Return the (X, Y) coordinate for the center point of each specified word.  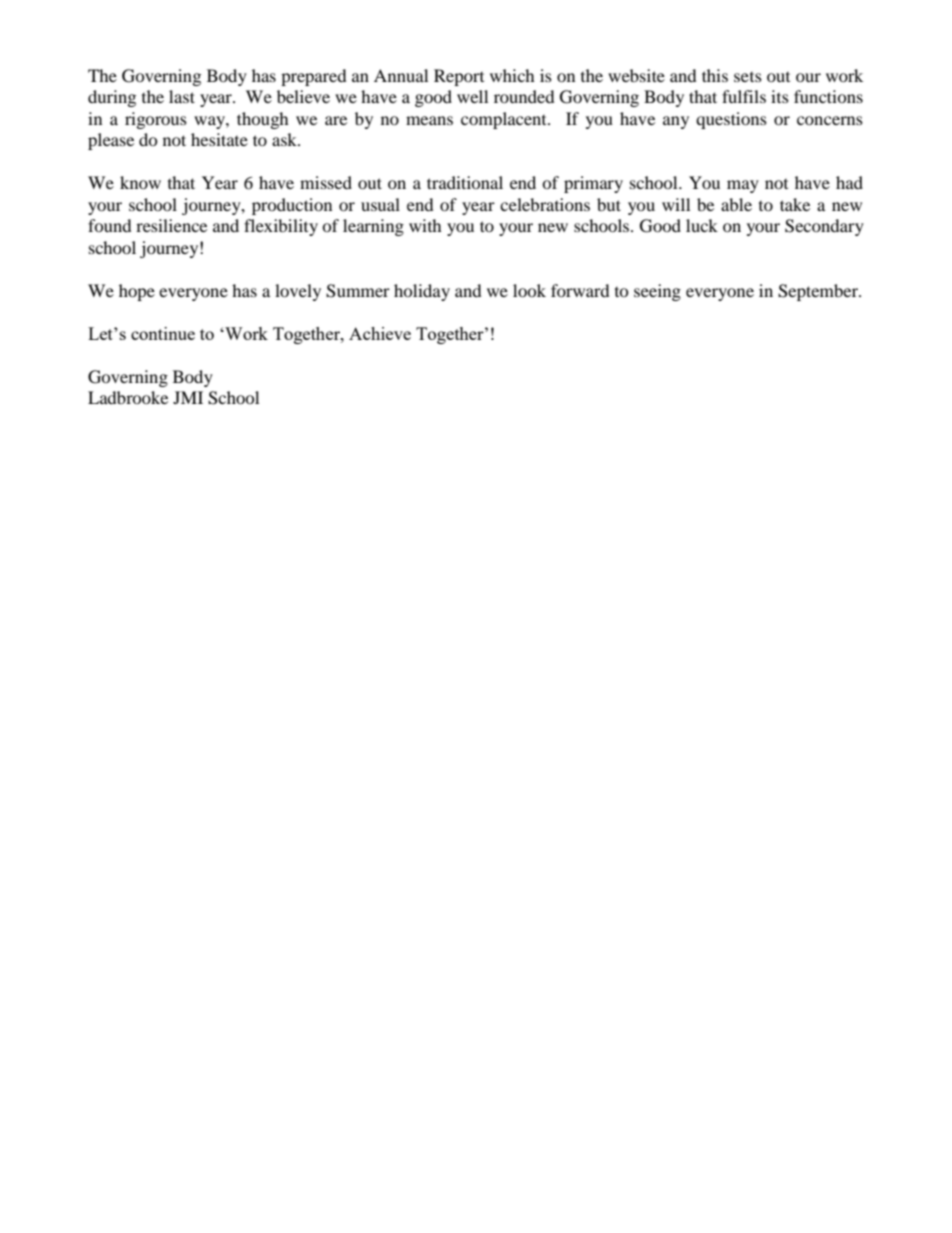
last (182, 96)
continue (163, 333)
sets (748, 77)
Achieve (380, 333)
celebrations (545, 204)
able (736, 204)
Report (459, 77)
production (292, 206)
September (819, 292)
